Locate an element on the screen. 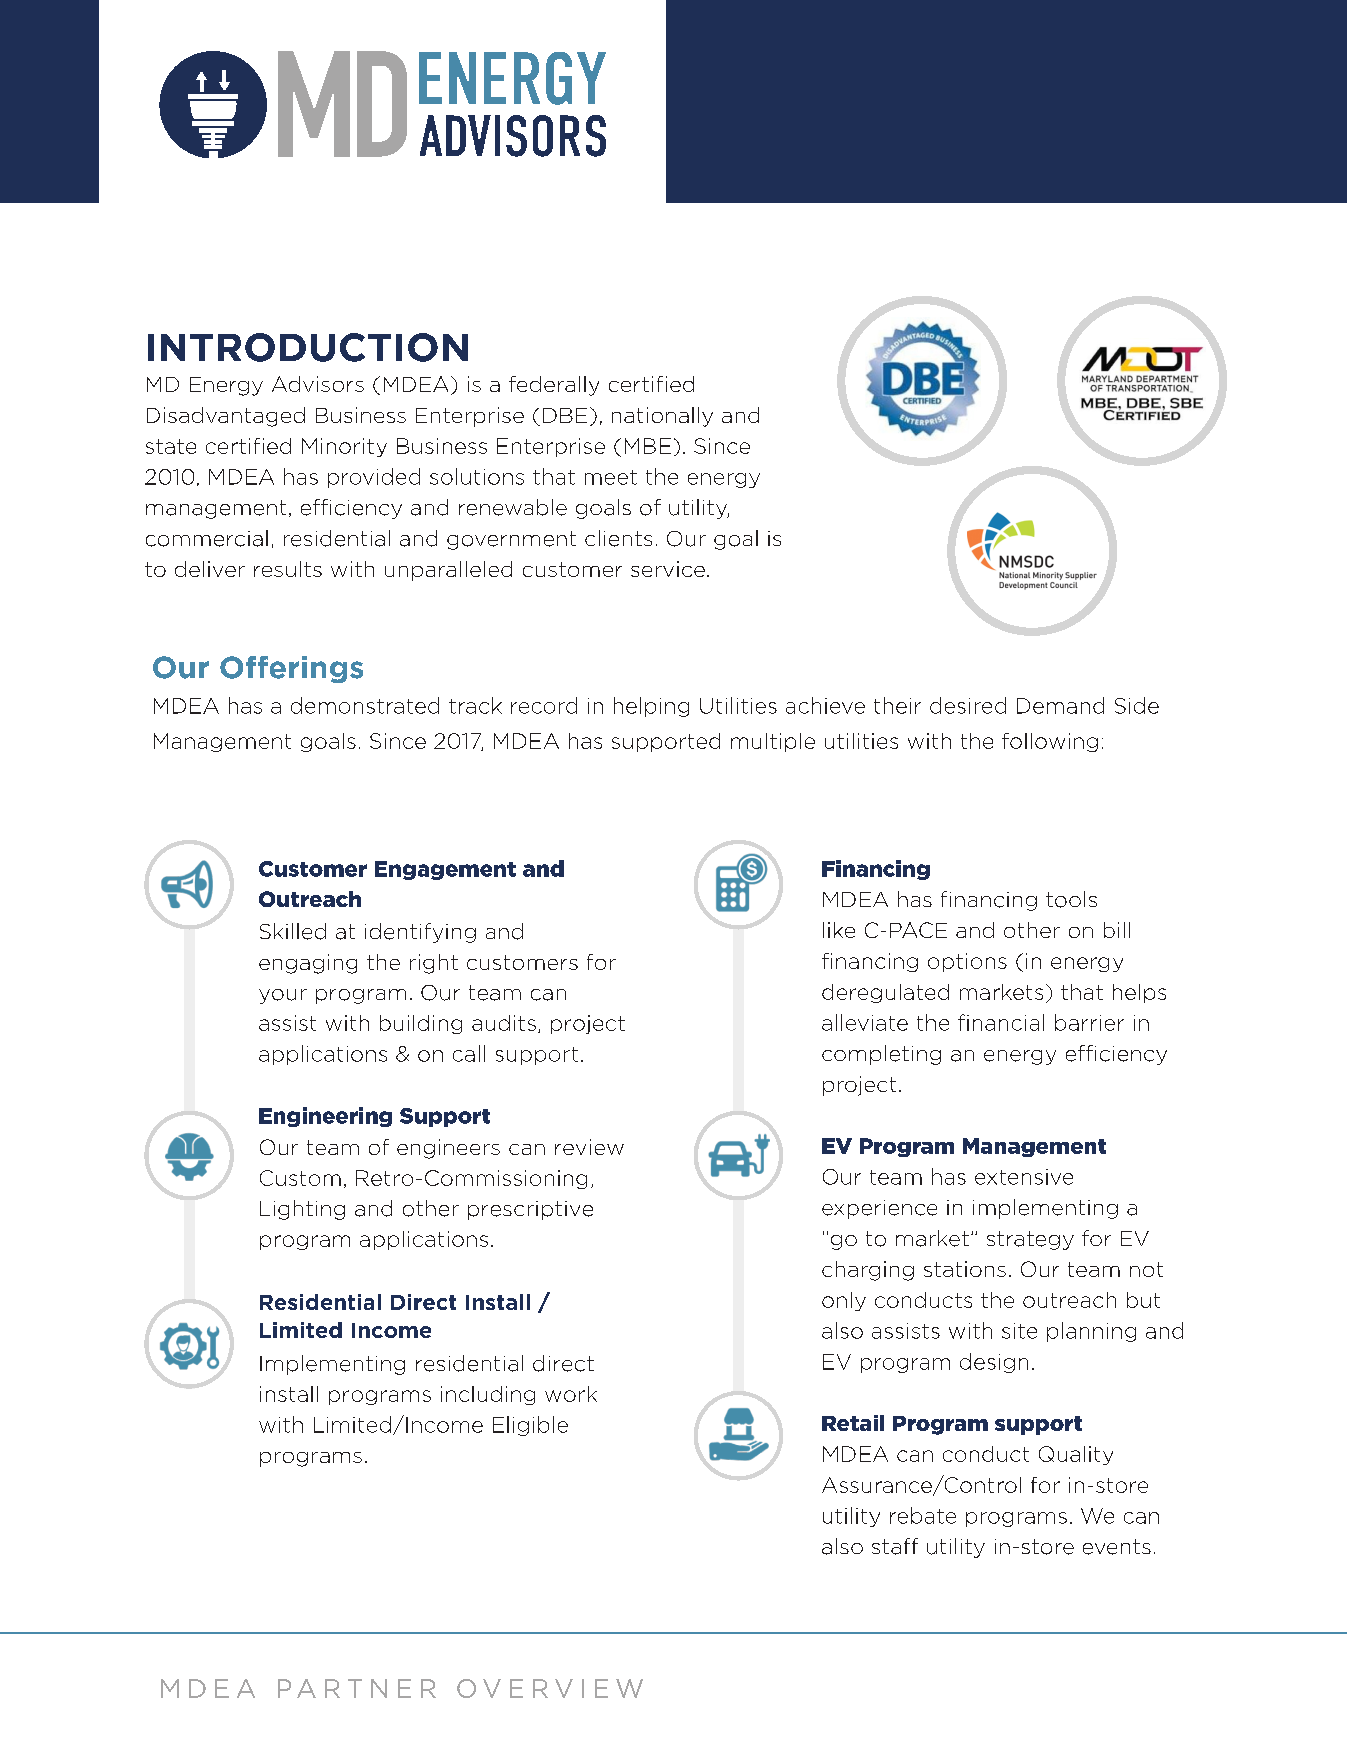 The width and height of the screenshot is (1347, 1743). review is located at coordinates (589, 1147).
